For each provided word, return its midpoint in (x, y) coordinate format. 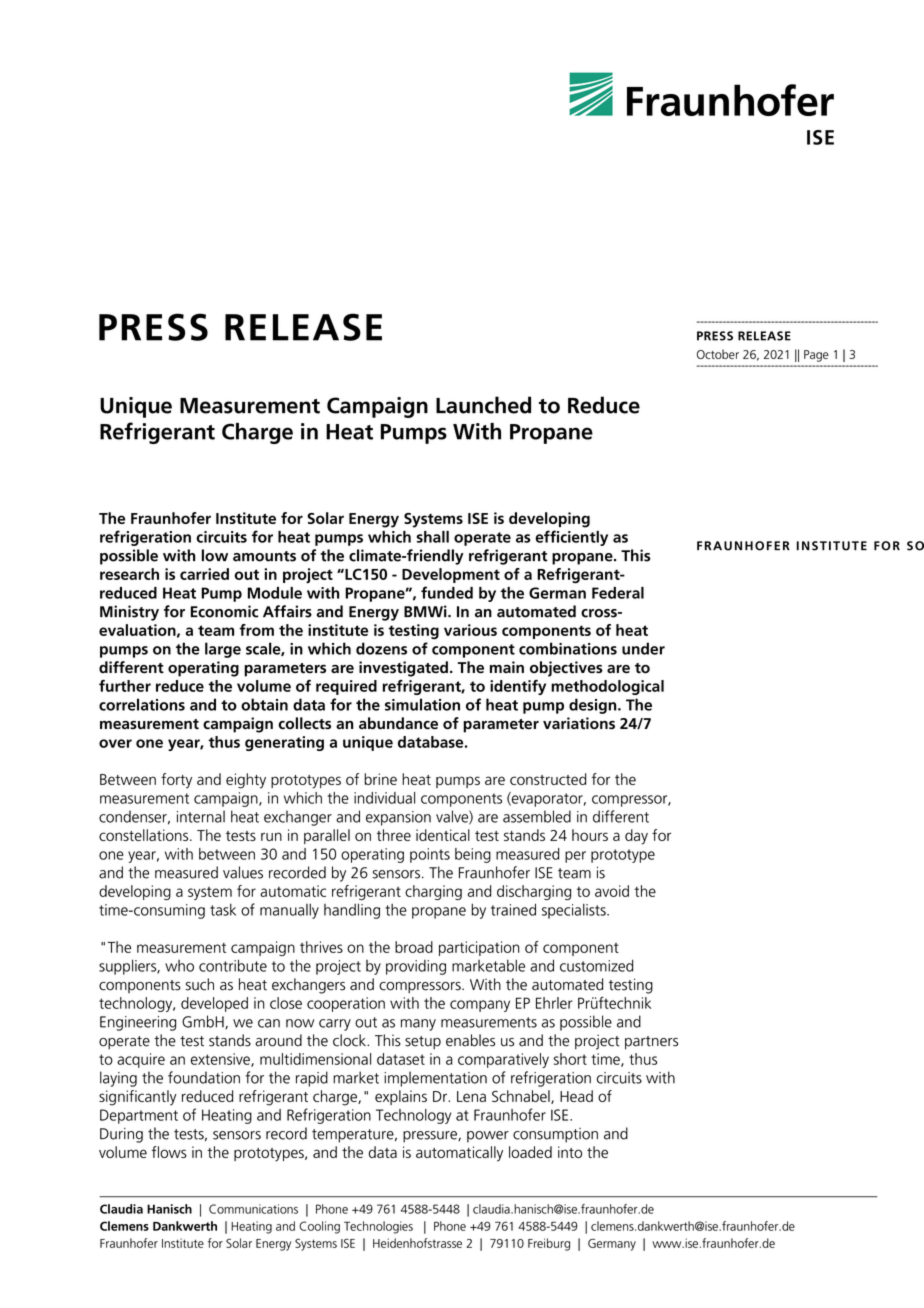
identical (443, 835)
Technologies (378, 1227)
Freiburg (549, 1244)
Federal (618, 593)
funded (447, 592)
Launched (483, 405)
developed (214, 1004)
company (480, 1006)
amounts (264, 556)
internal (201, 816)
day (636, 837)
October (718, 354)
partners (651, 1043)
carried (204, 574)
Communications (253, 1209)
